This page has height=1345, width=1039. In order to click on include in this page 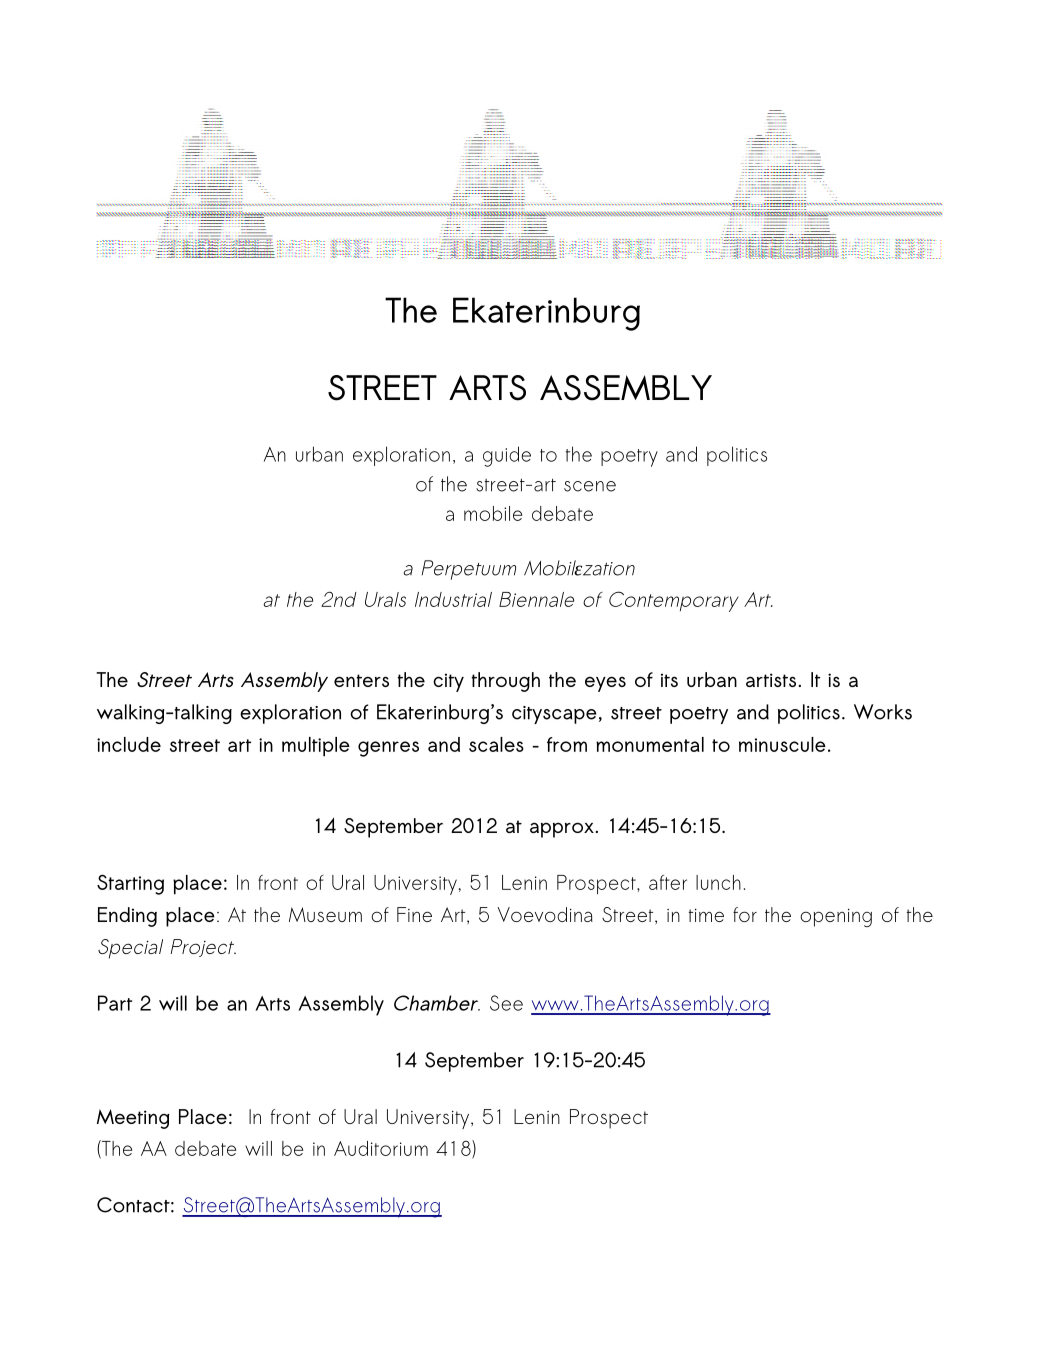, I will do `click(129, 744)`.
